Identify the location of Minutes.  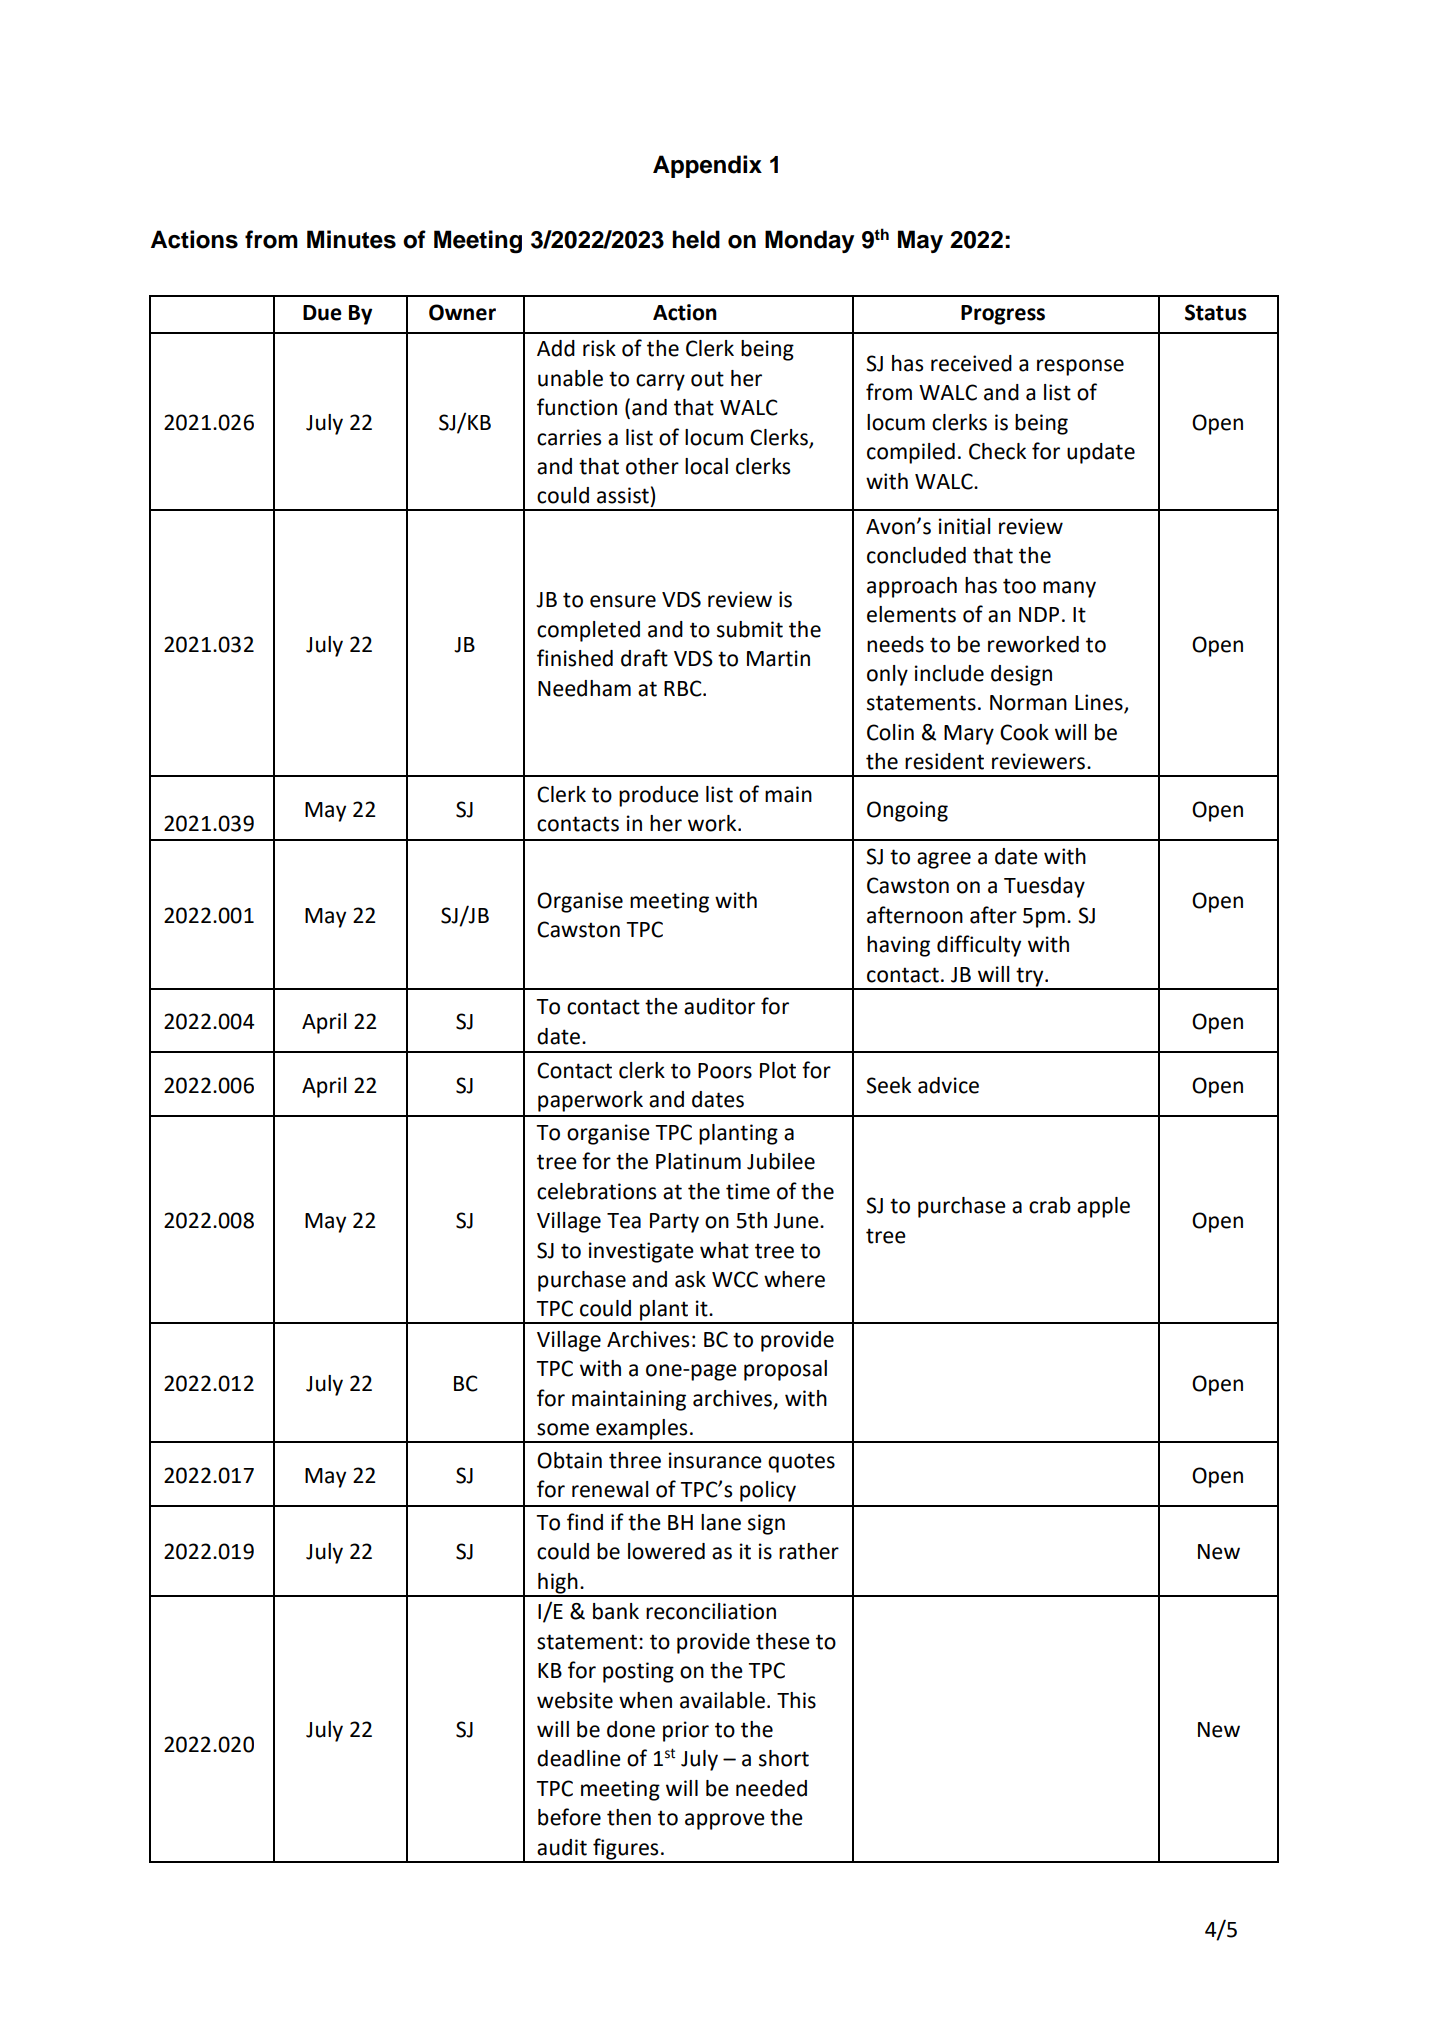
(351, 239).
